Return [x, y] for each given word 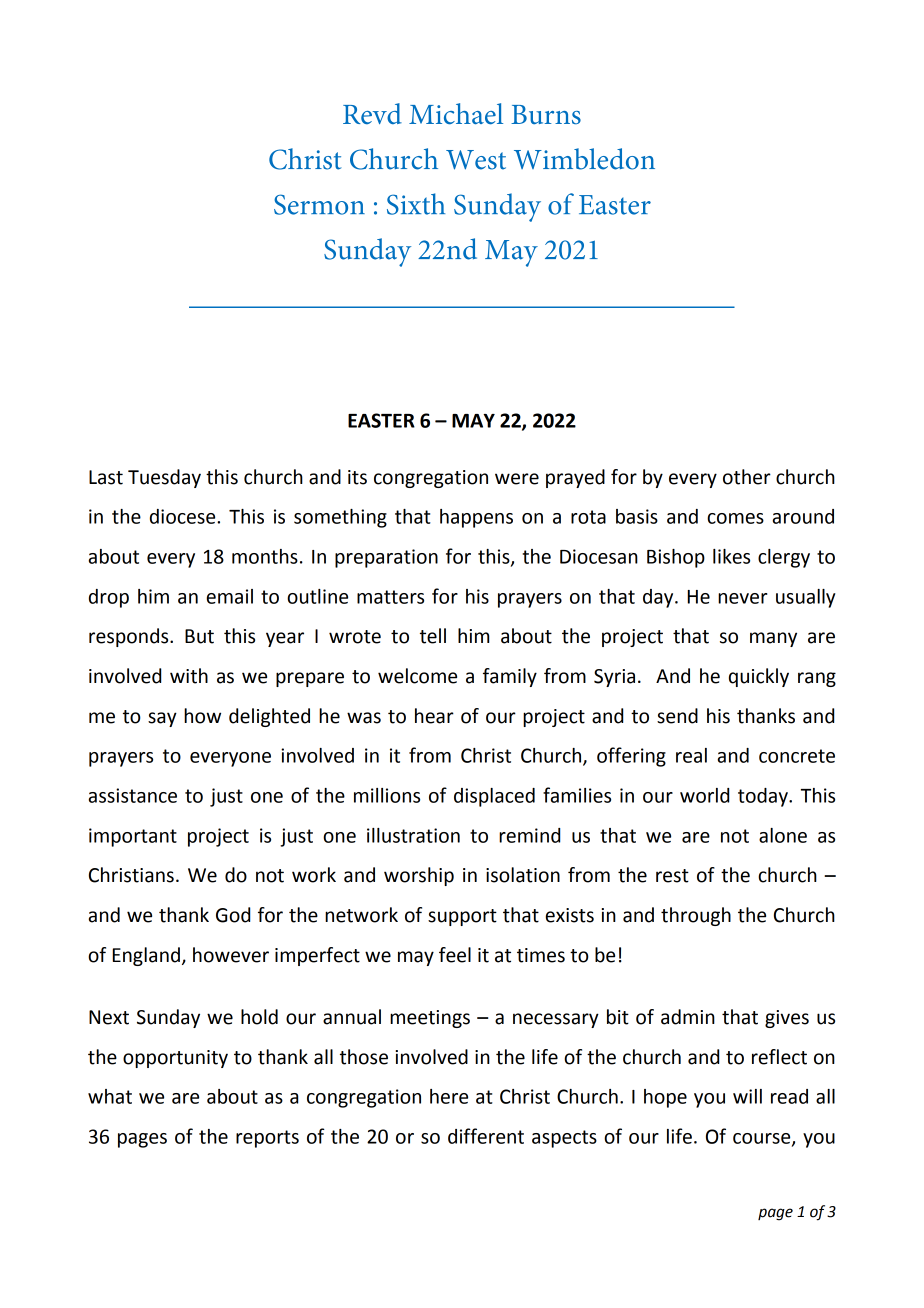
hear [434, 716]
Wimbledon [584, 159]
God [233, 915]
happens [476, 518]
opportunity [175, 1059]
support [462, 917]
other [747, 477]
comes [735, 518]
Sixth [416, 204]
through [696, 916]
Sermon [319, 204]
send [677, 716]
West [476, 160]
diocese [184, 516]
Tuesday [164, 478]
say [162, 719]
